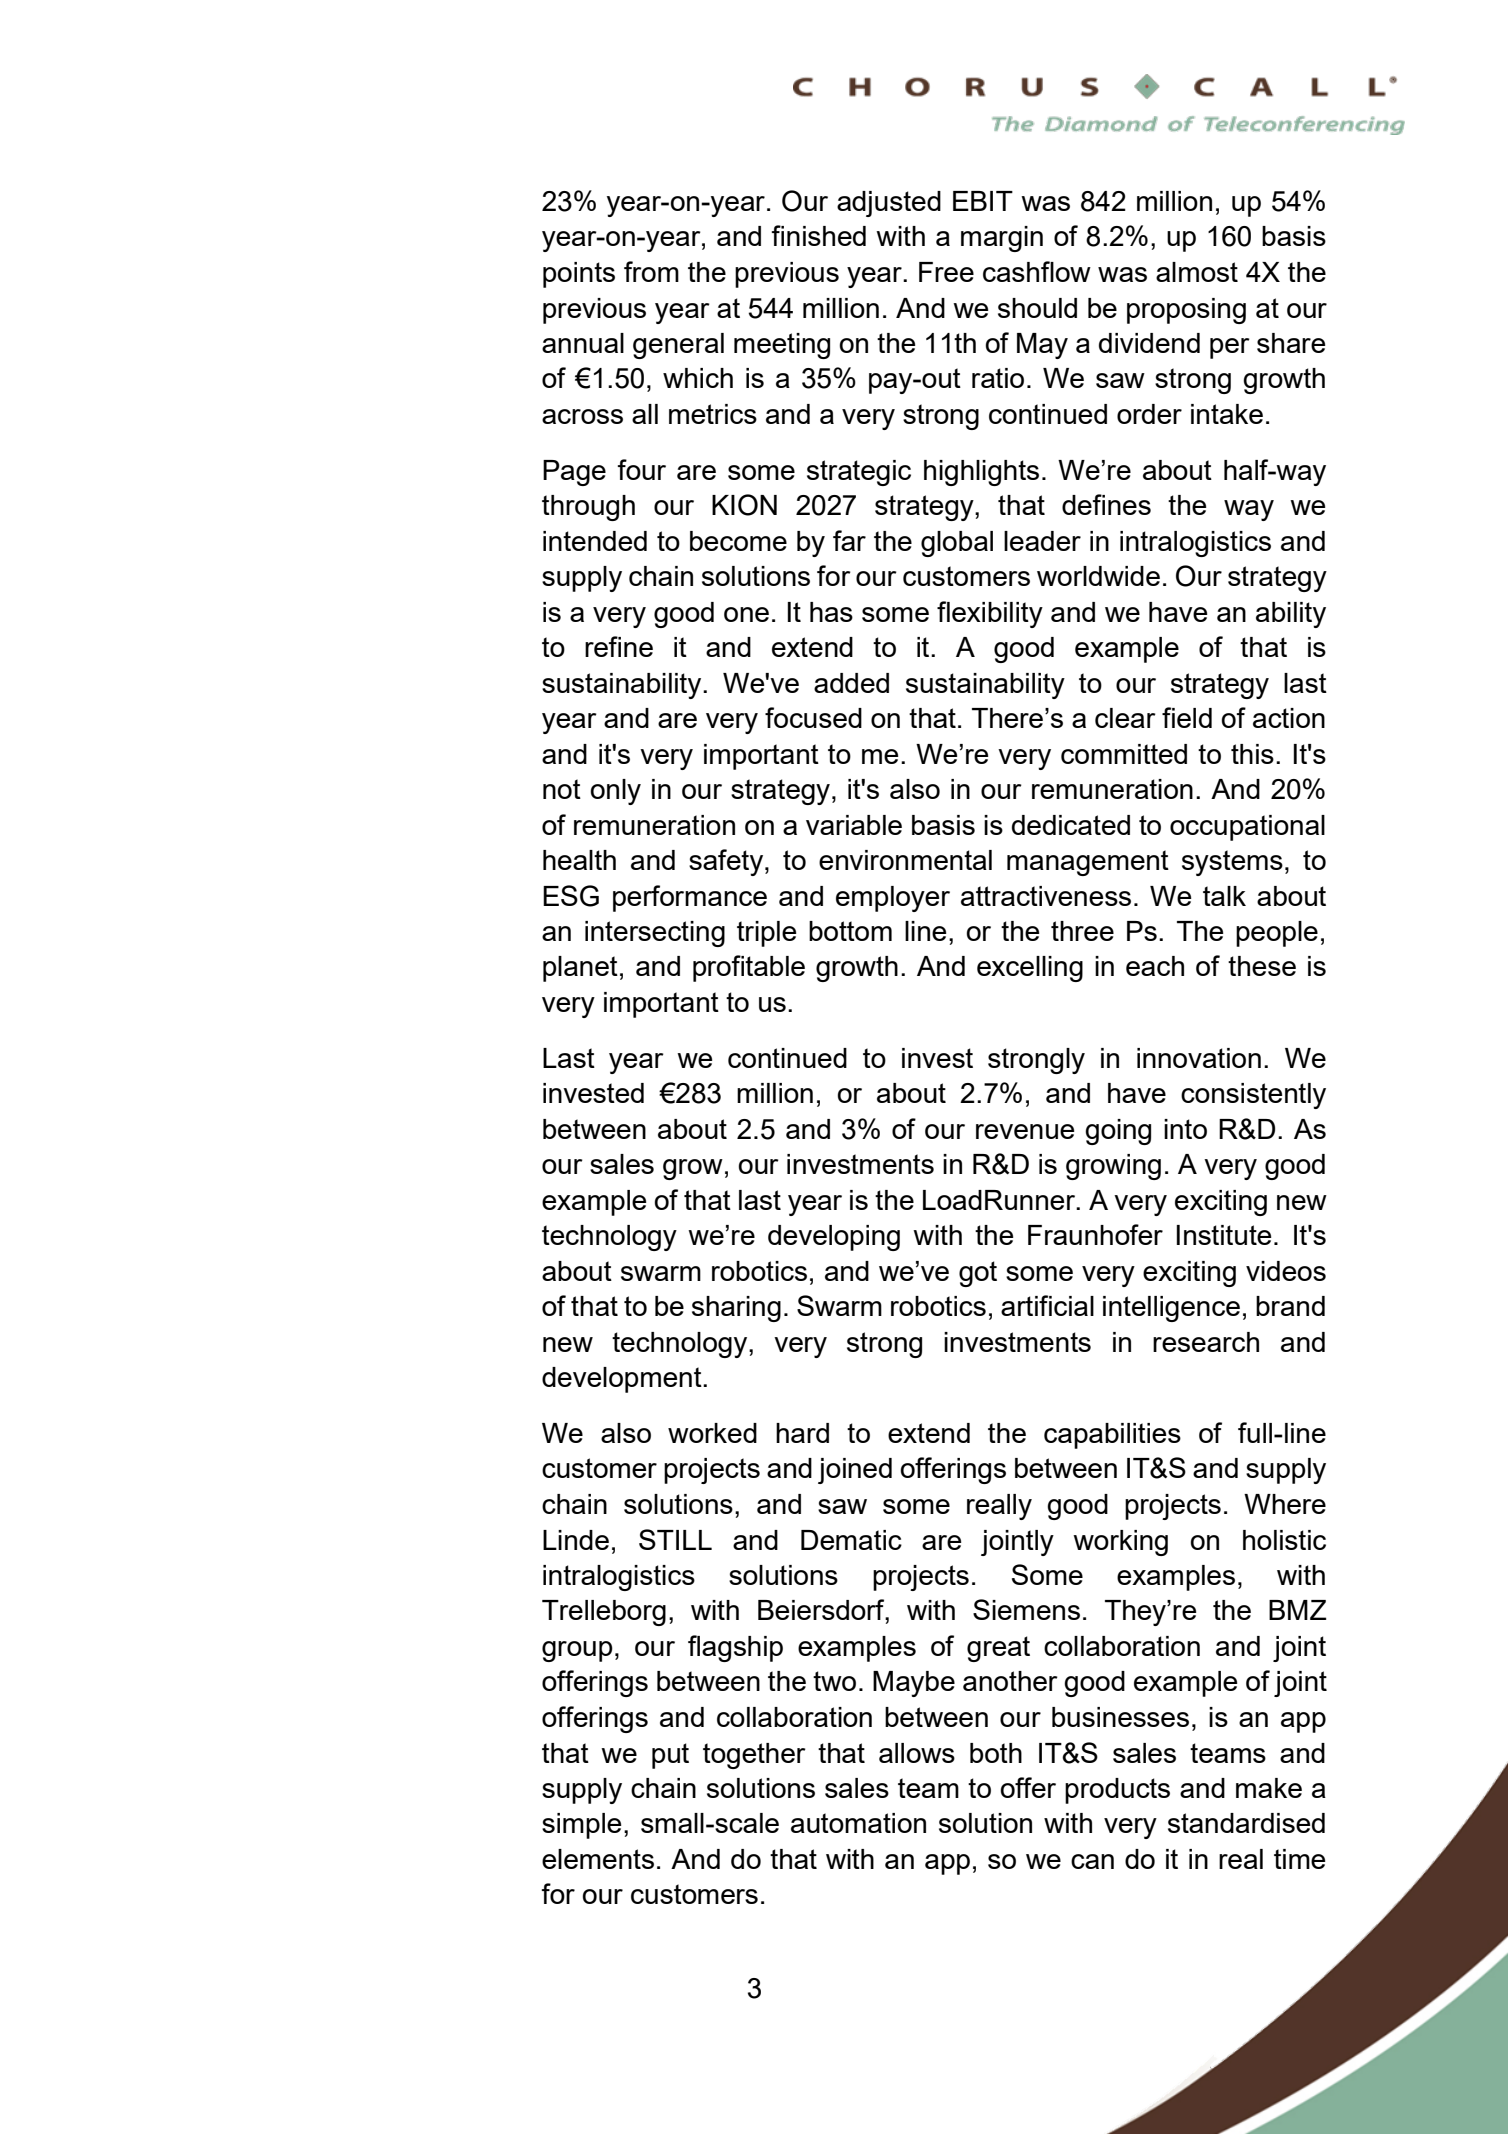  I want to click on almost, so click(1197, 272).
